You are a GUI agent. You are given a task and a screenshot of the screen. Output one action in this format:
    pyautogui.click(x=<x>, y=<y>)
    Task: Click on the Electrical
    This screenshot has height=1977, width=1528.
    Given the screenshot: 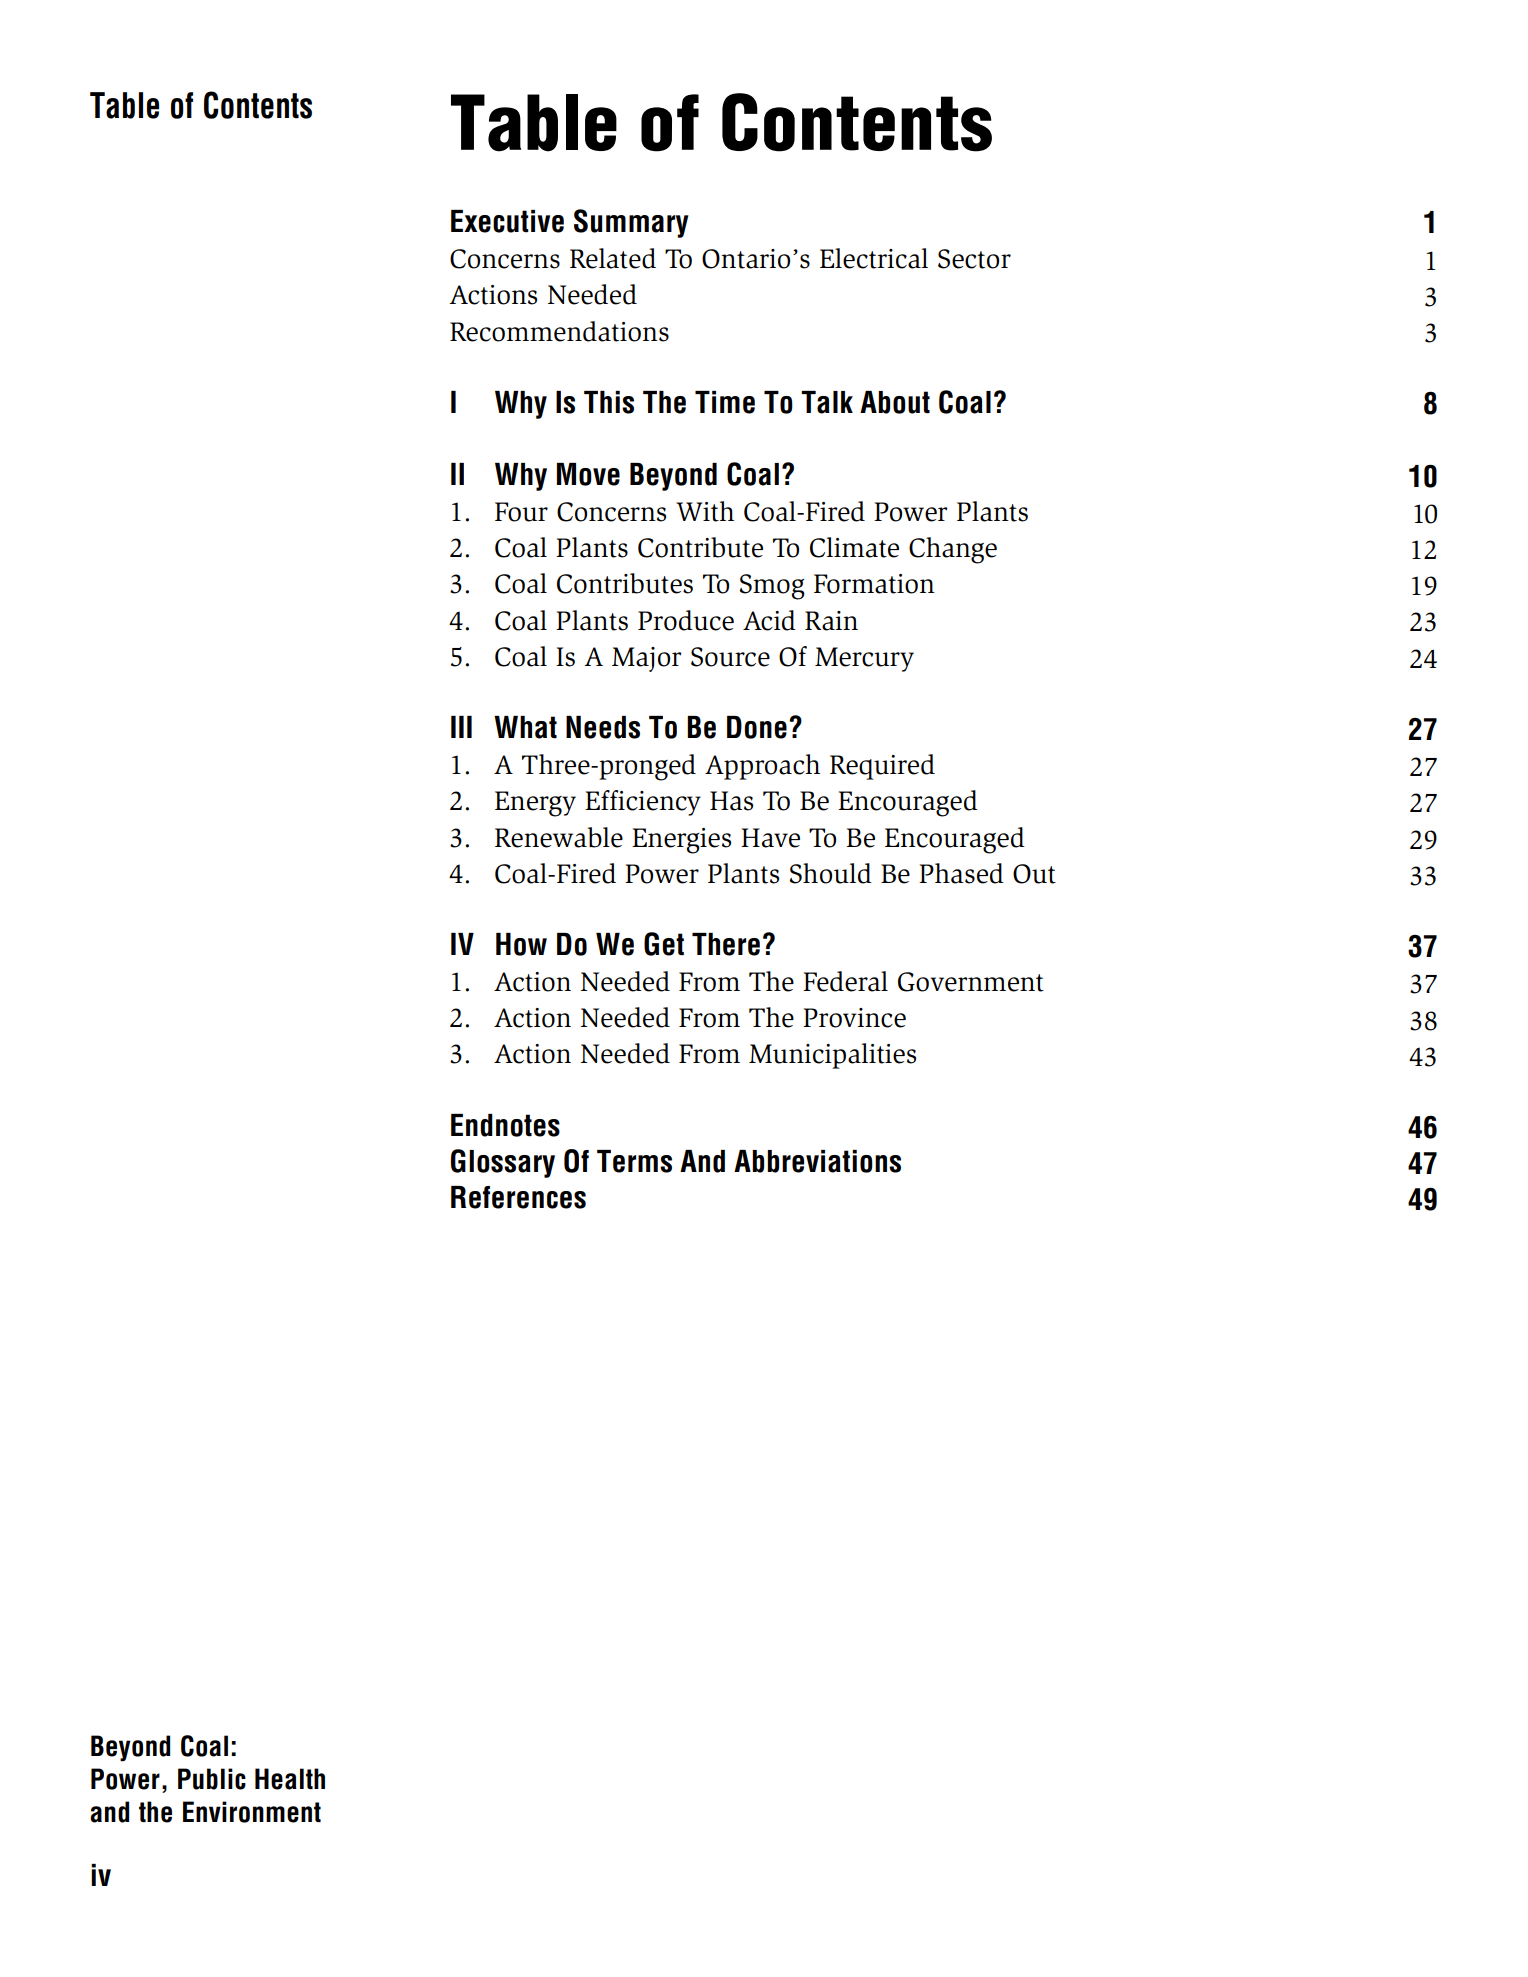 What is the action you would take?
    pyautogui.click(x=874, y=258)
